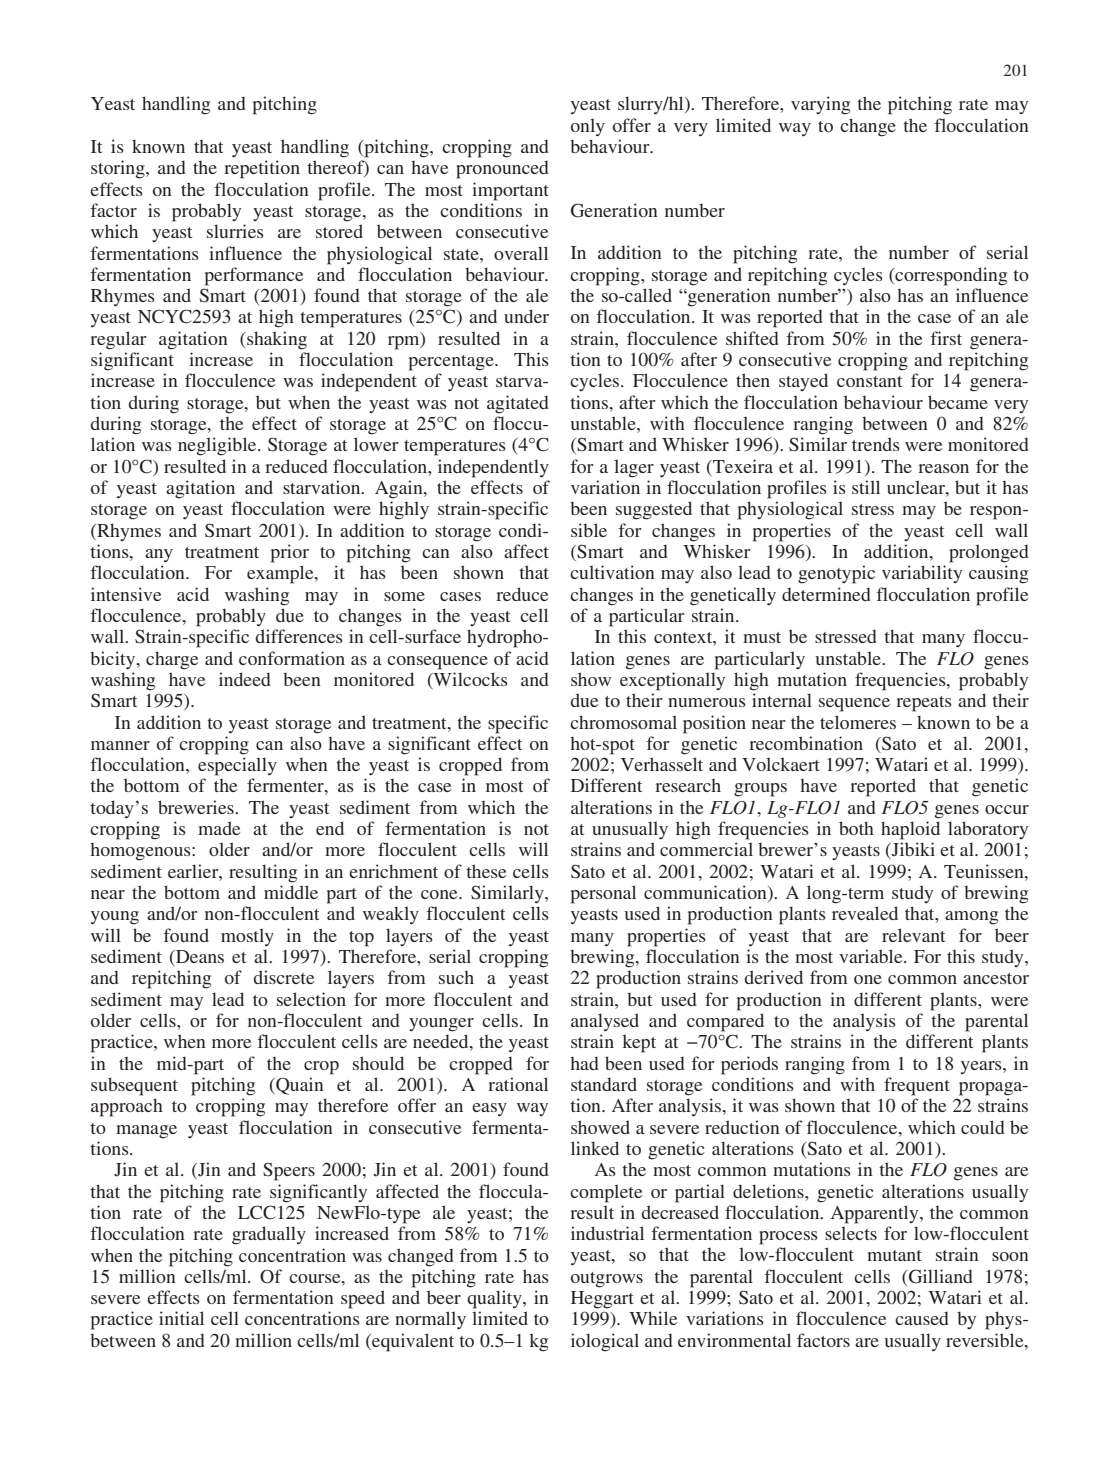 The image size is (1119, 1476). Describe the element at coordinates (119, 169) in the page. I see `storing` at that location.
